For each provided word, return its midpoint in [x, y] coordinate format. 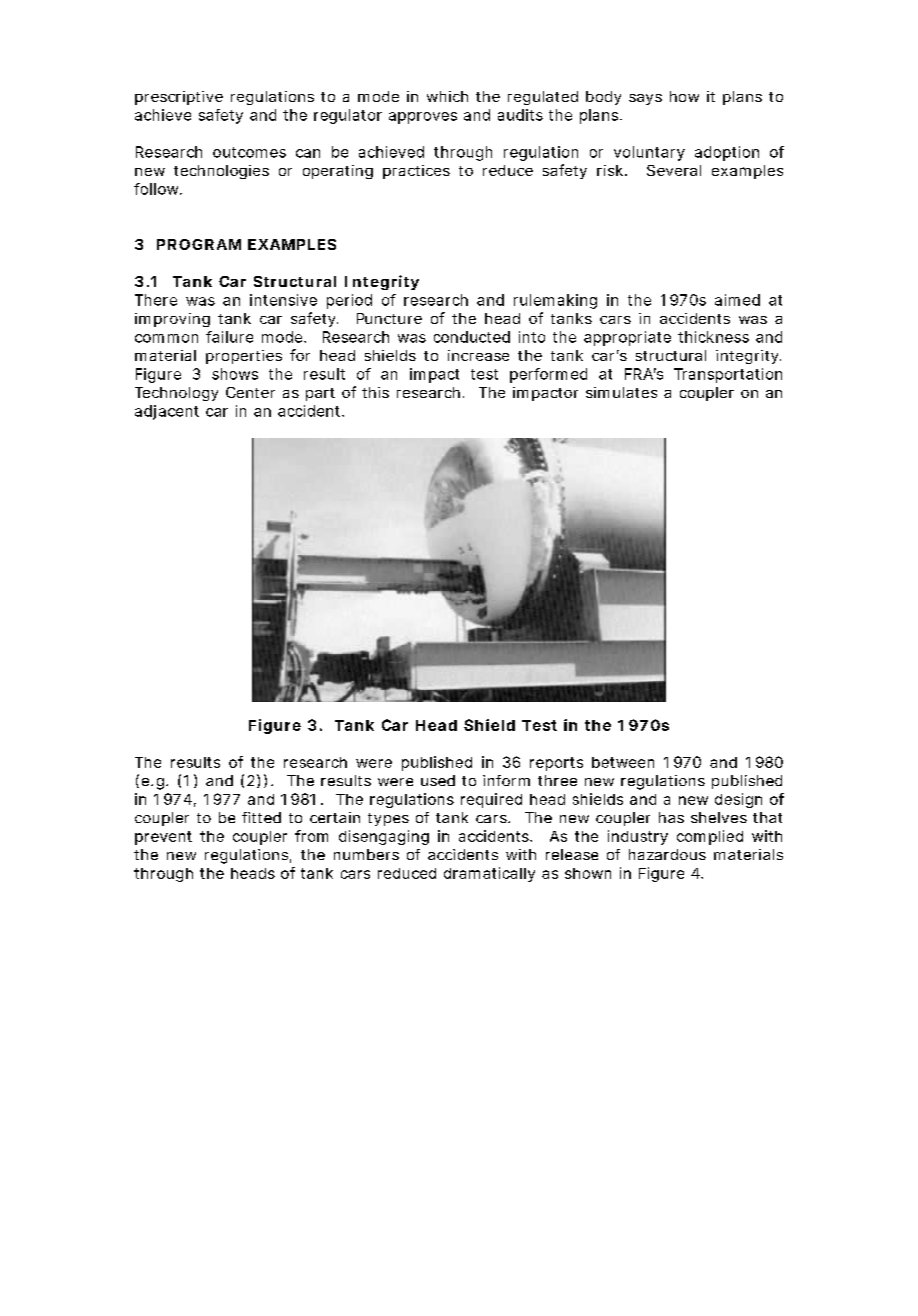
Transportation [728, 375]
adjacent [167, 412]
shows [235, 374]
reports [556, 764]
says [645, 99]
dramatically [489, 874]
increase [478, 355]
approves [423, 118]
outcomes [249, 152]
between [623, 762]
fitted [261, 817]
